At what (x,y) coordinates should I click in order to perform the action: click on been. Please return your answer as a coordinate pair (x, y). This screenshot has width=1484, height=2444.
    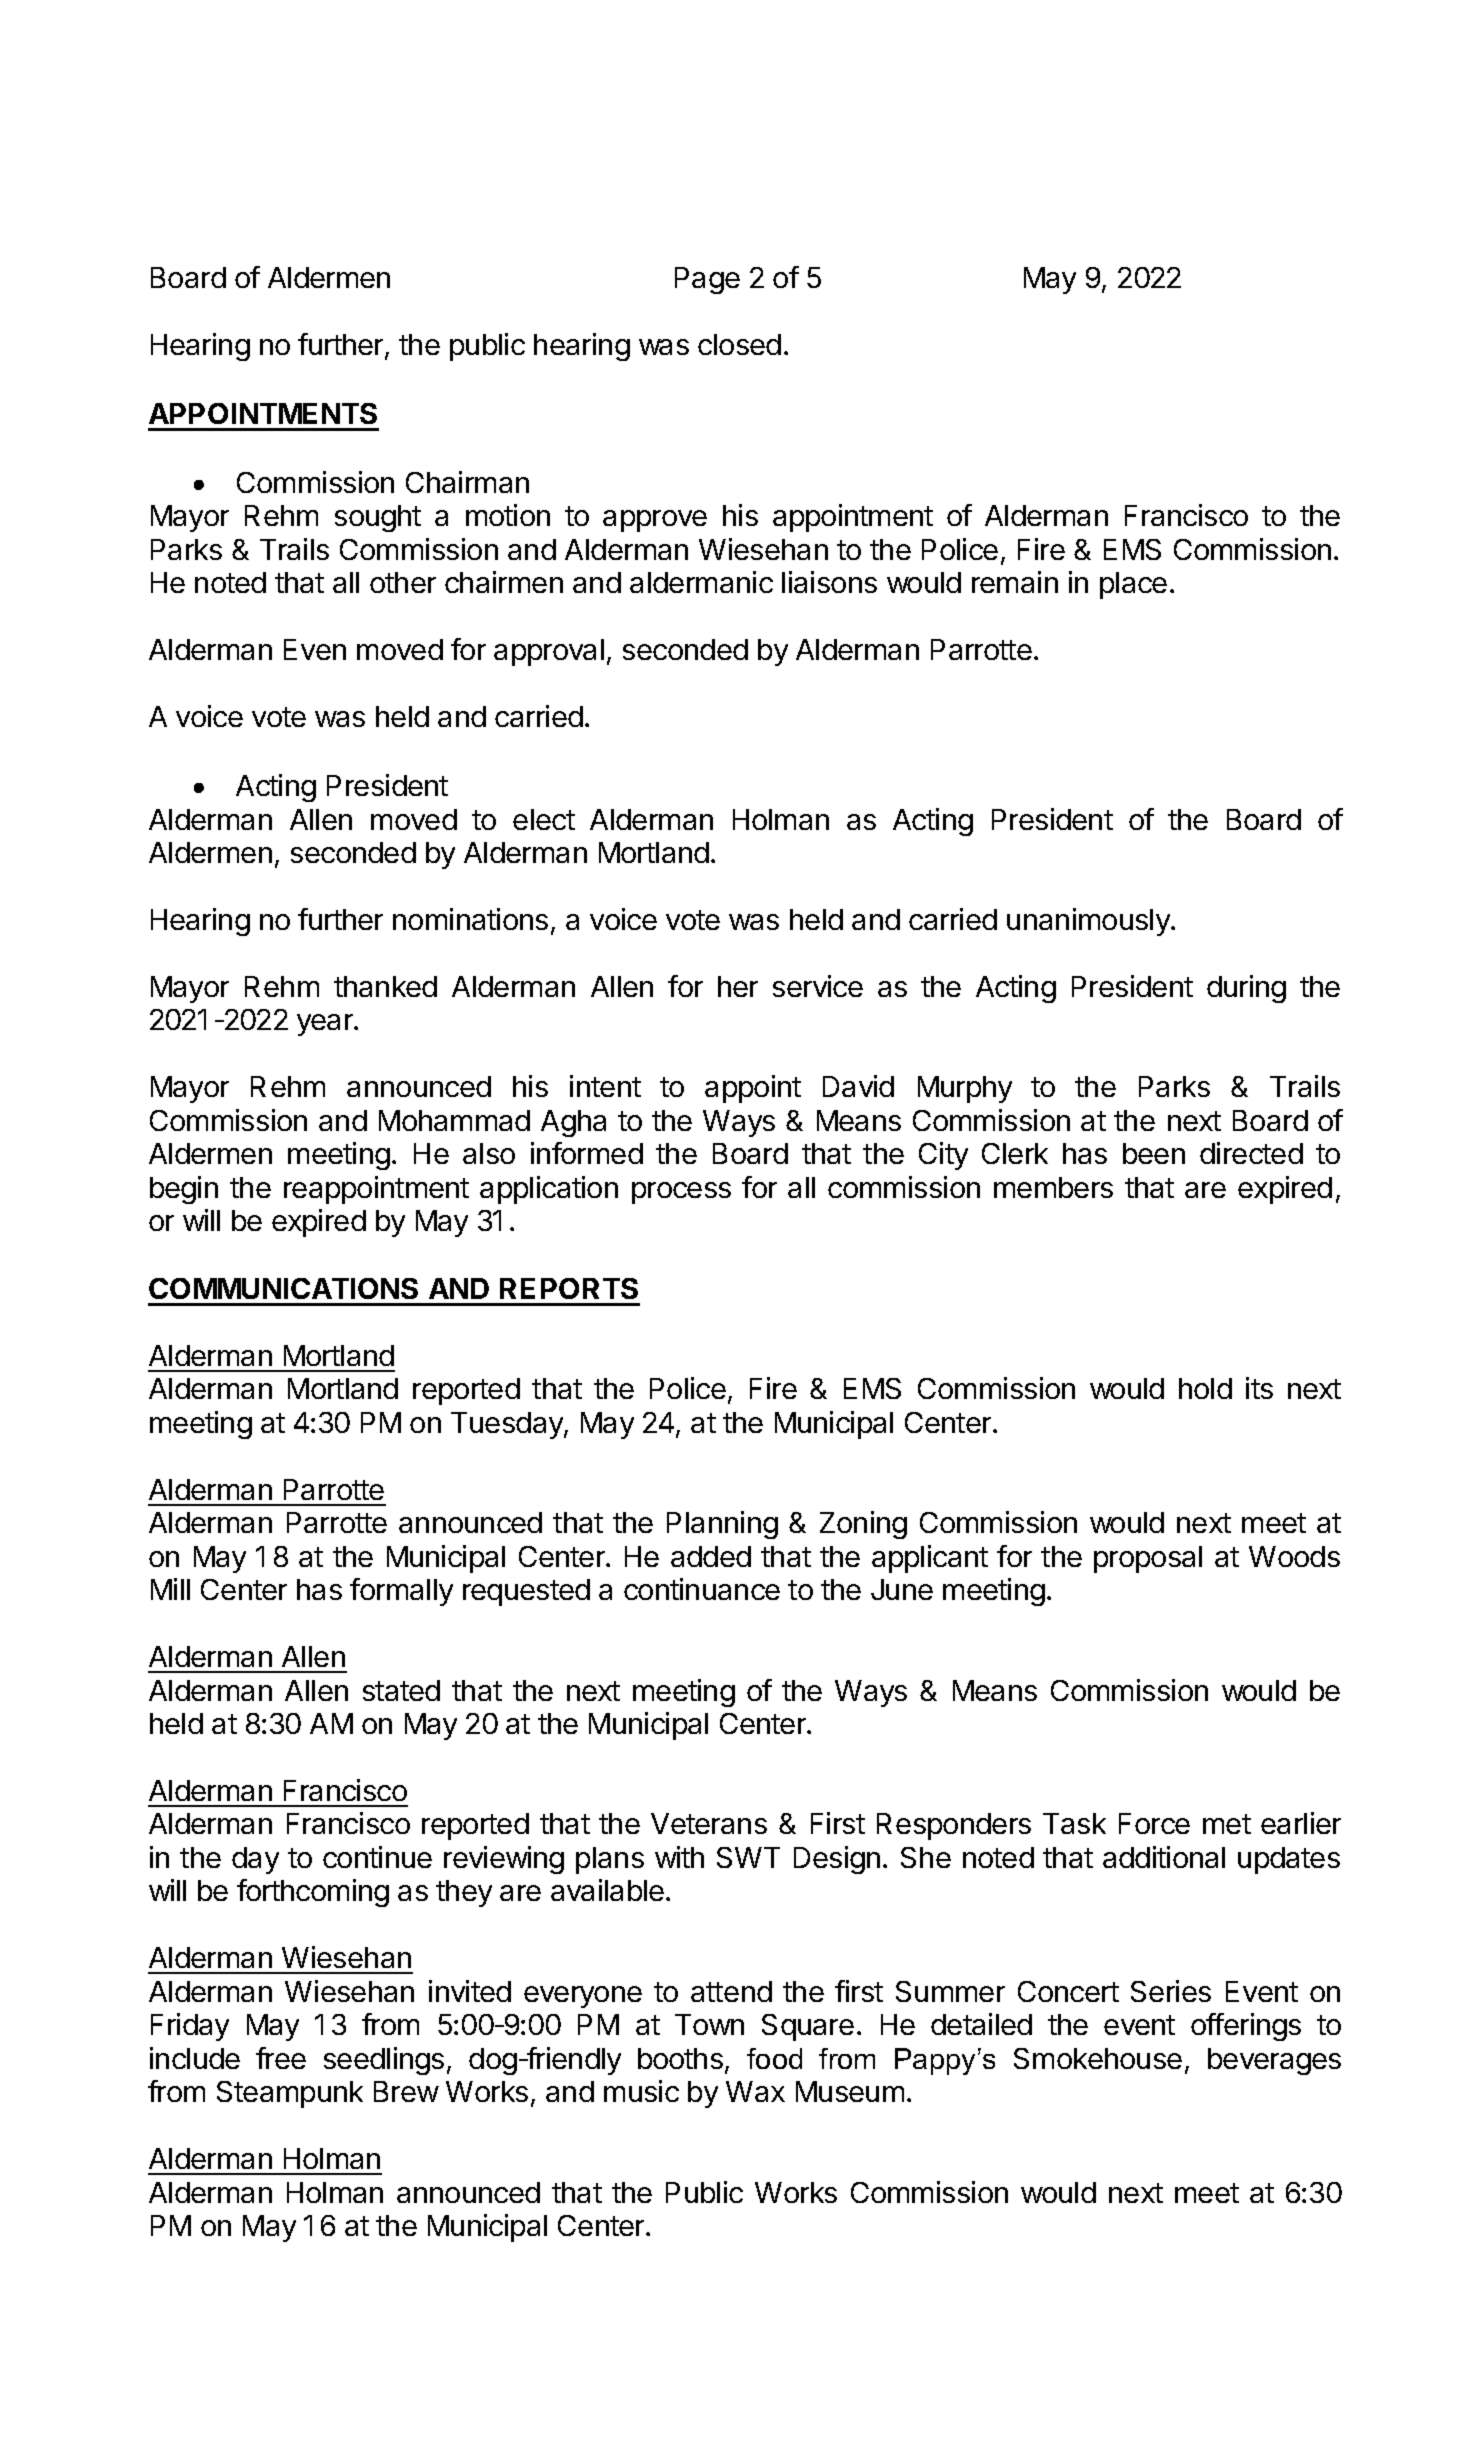
    Looking at the image, I should click on (1154, 1153).
